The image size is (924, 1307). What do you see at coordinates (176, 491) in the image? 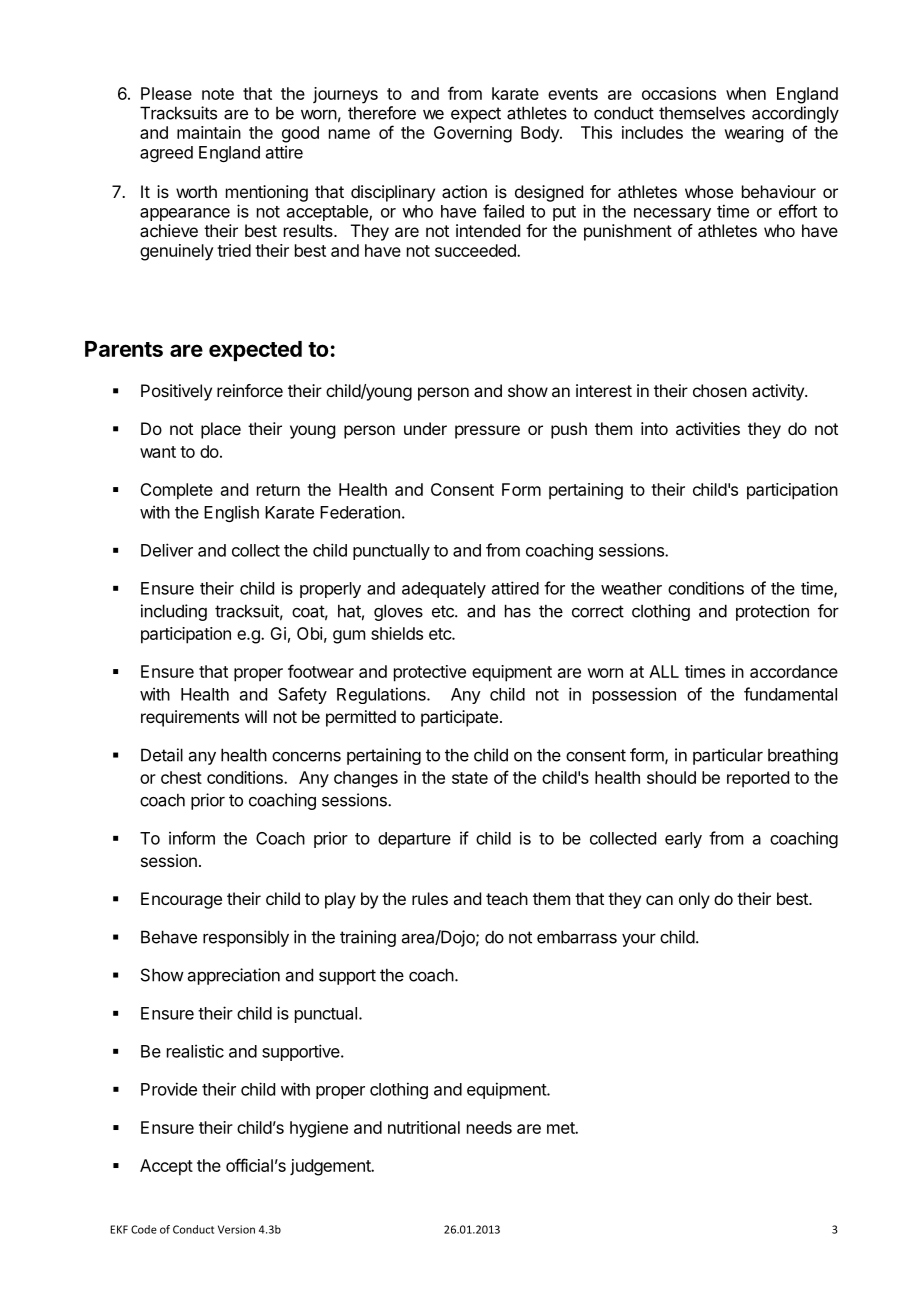
I see `Complete` at bounding box center [176, 491].
